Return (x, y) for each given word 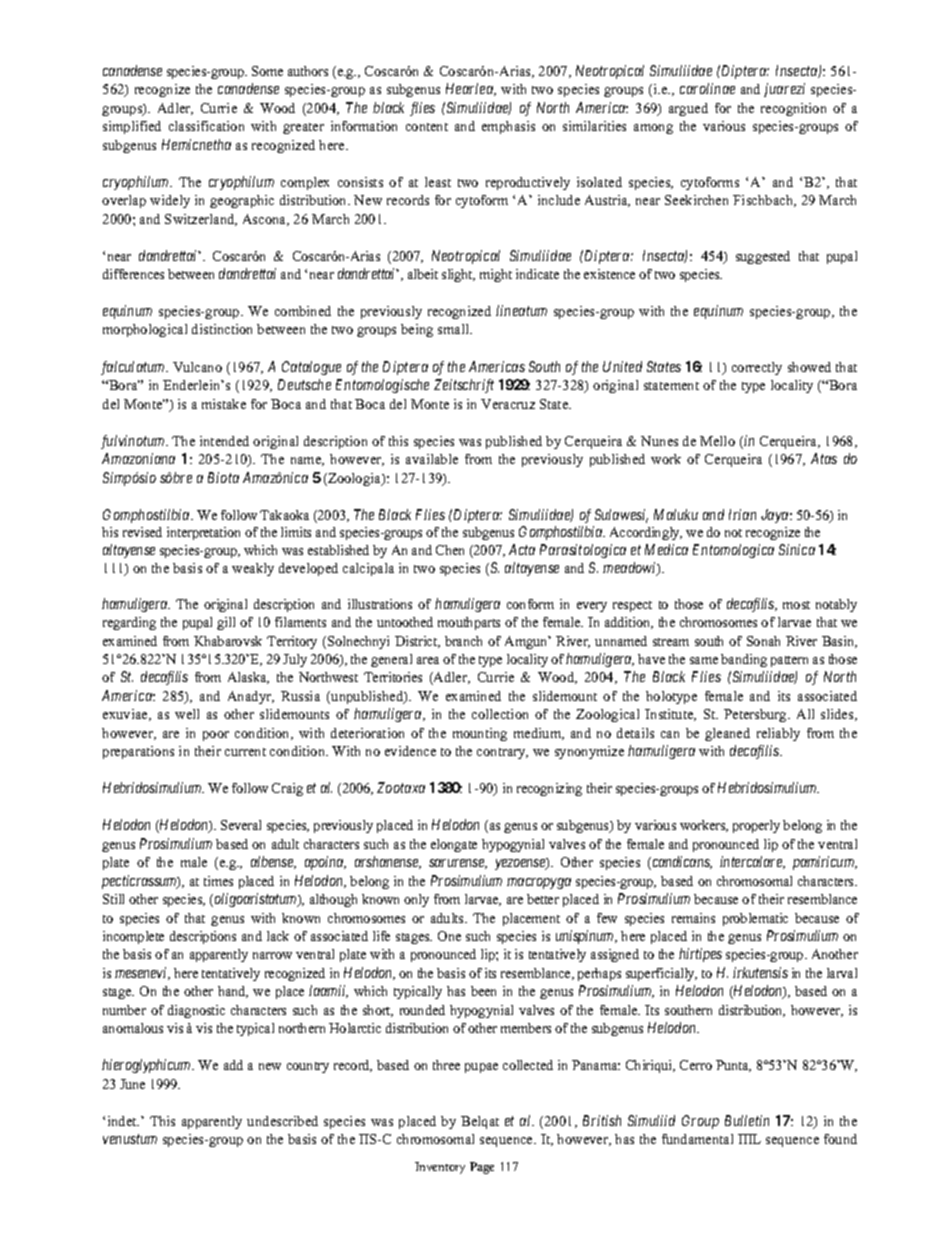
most (796, 605)
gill (226, 623)
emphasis (508, 127)
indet (123, 1121)
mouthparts (469, 623)
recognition (793, 109)
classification (206, 126)
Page (482, 1168)
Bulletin (747, 1120)
